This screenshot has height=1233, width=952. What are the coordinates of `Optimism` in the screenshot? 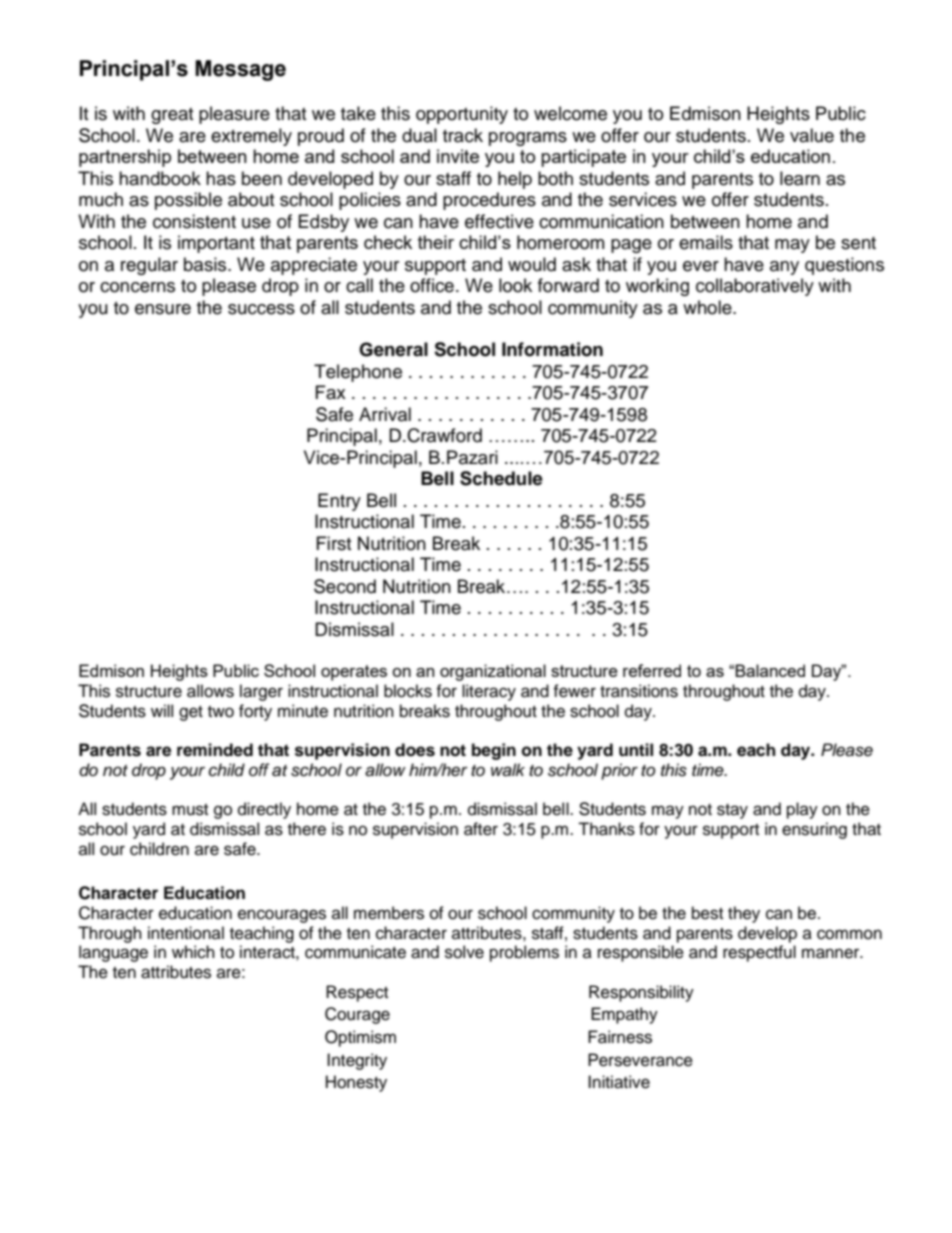 It's located at (360, 1038).
